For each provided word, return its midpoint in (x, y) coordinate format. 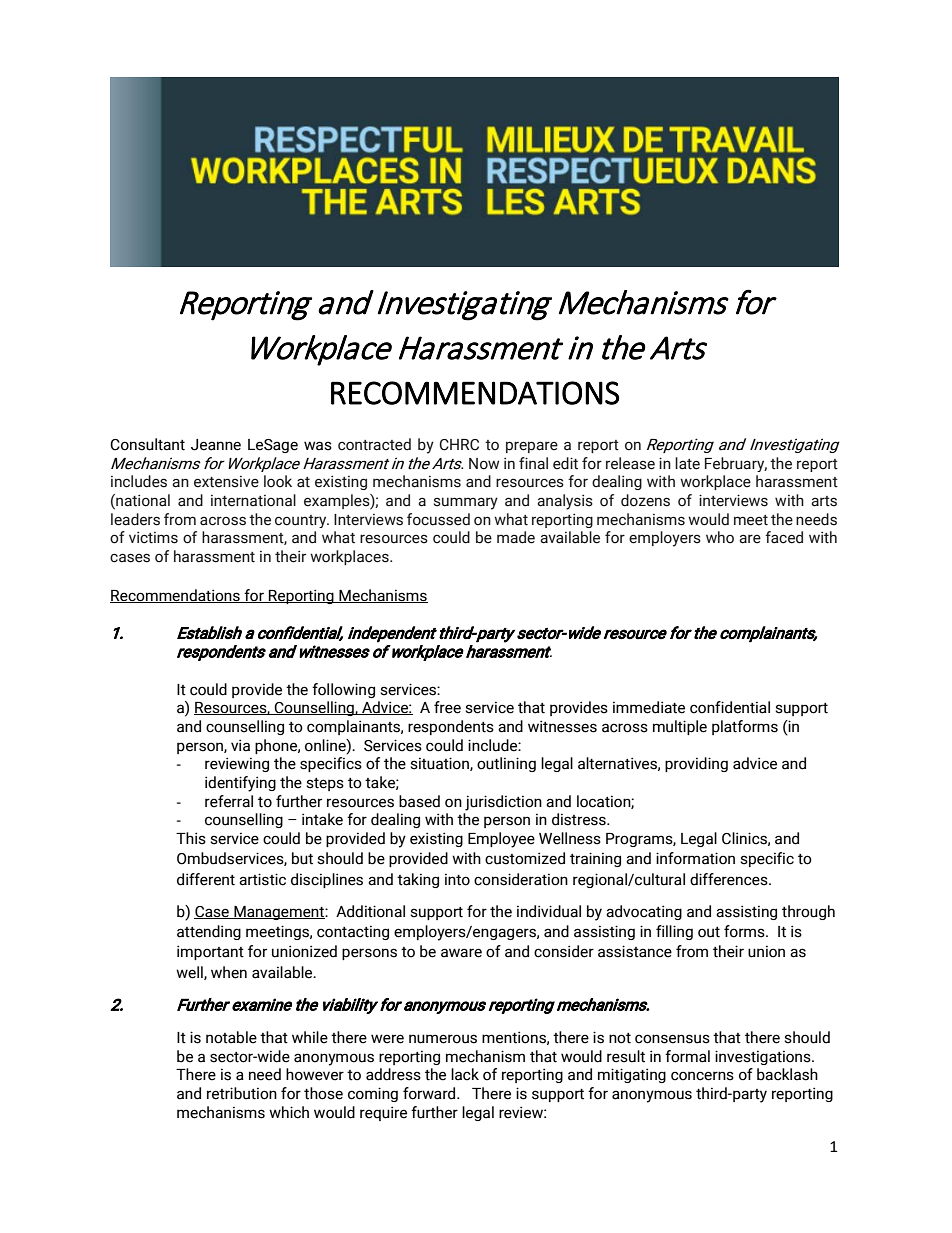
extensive (226, 482)
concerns (702, 1076)
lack (465, 1074)
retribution (242, 1093)
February (736, 464)
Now (484, 464)
